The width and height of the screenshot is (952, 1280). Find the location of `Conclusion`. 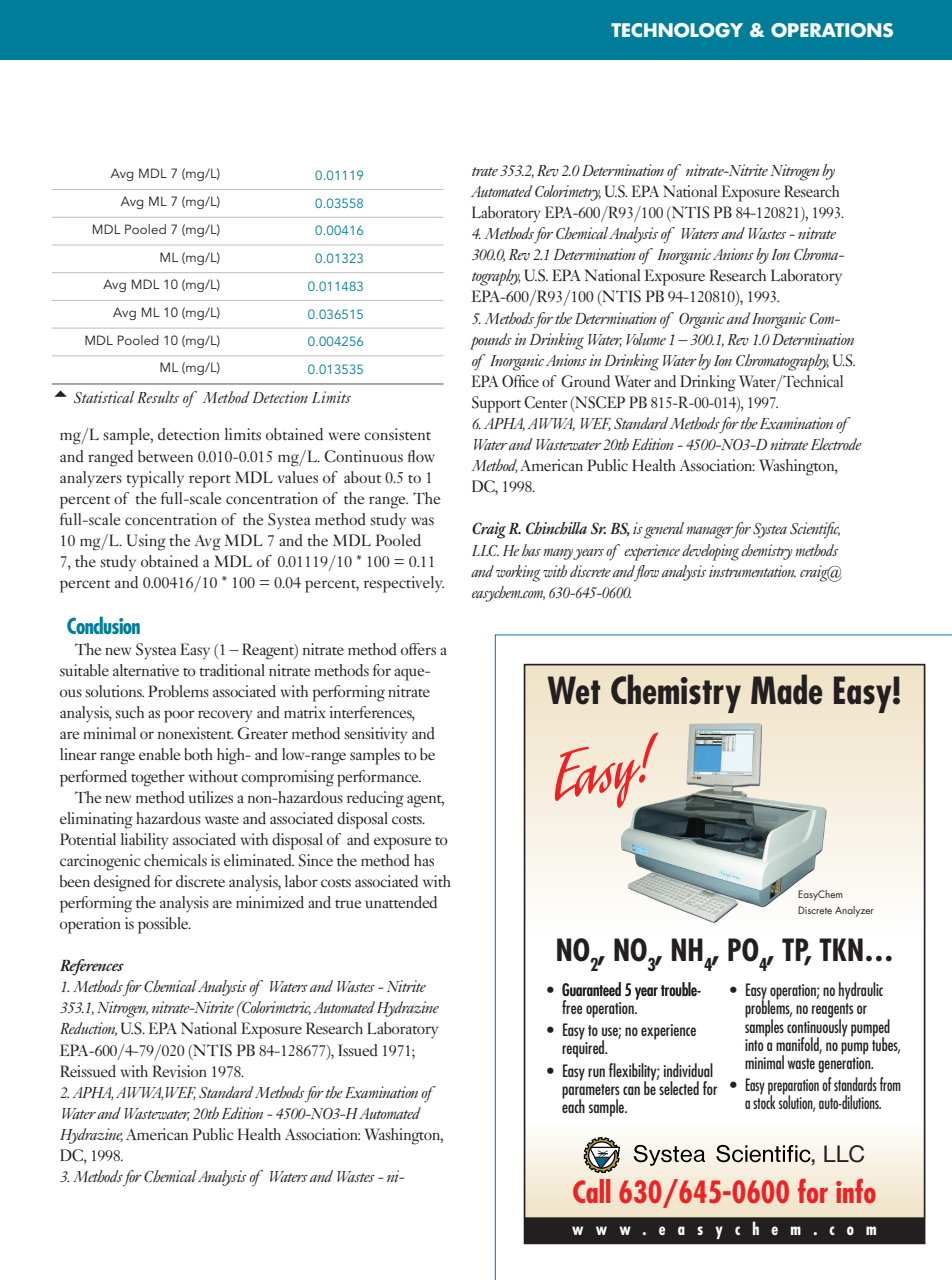

Conclusion is located at coordinates (103, 625).
